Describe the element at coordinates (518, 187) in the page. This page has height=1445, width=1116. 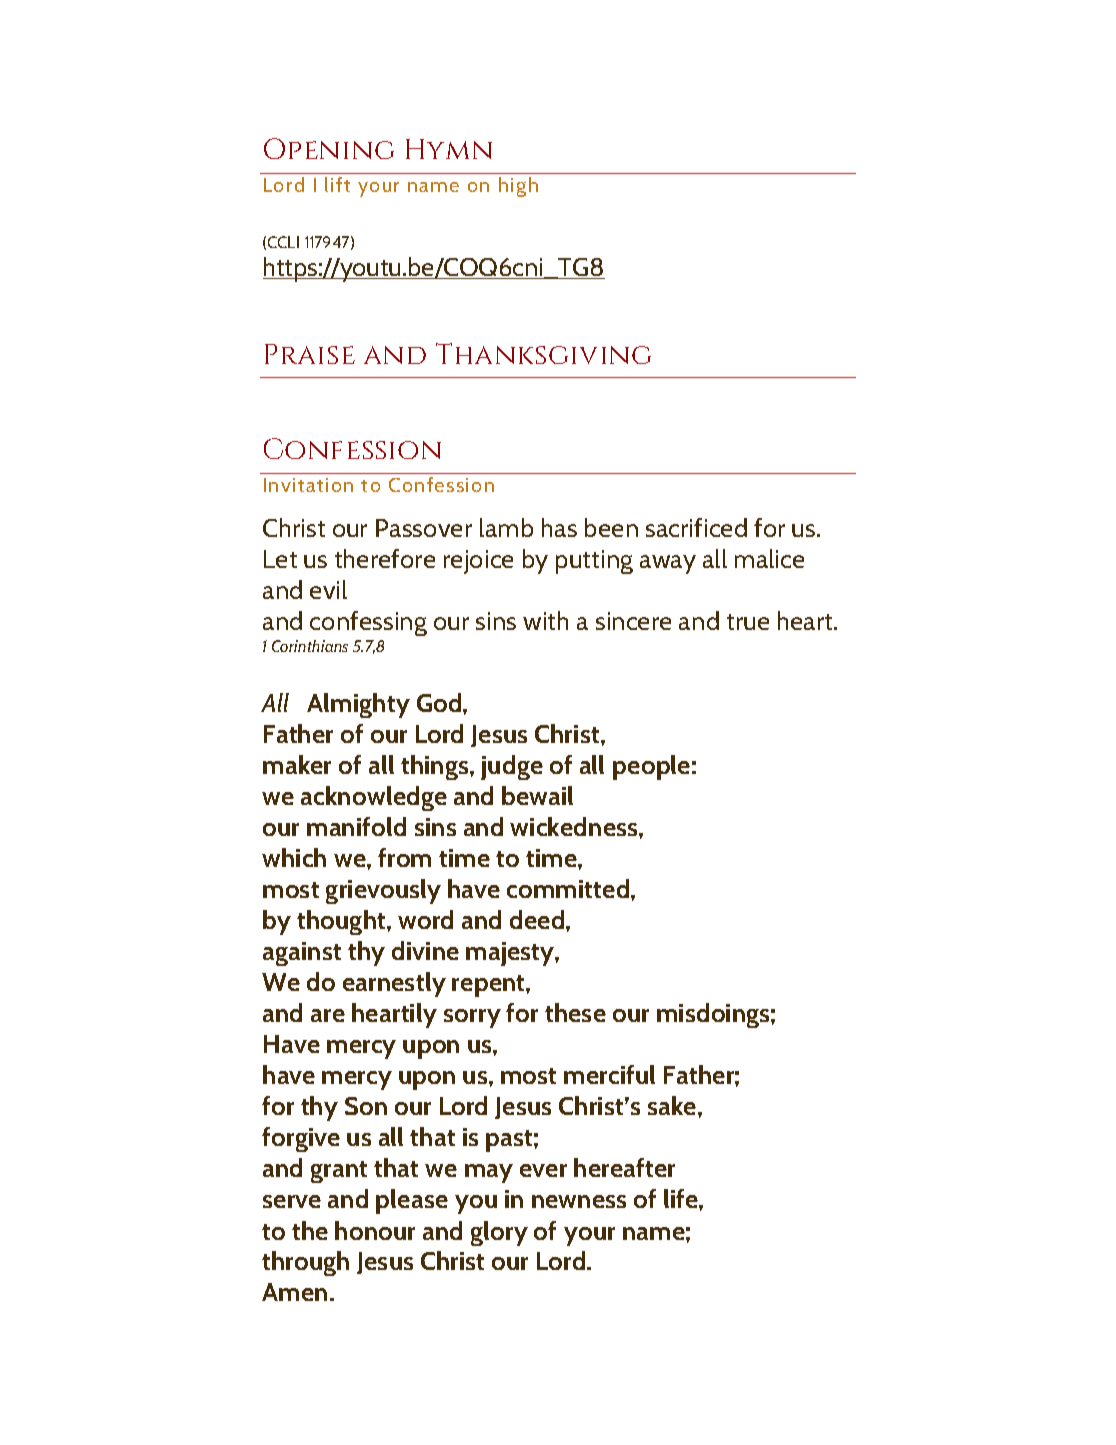
I see `high` at that location.
